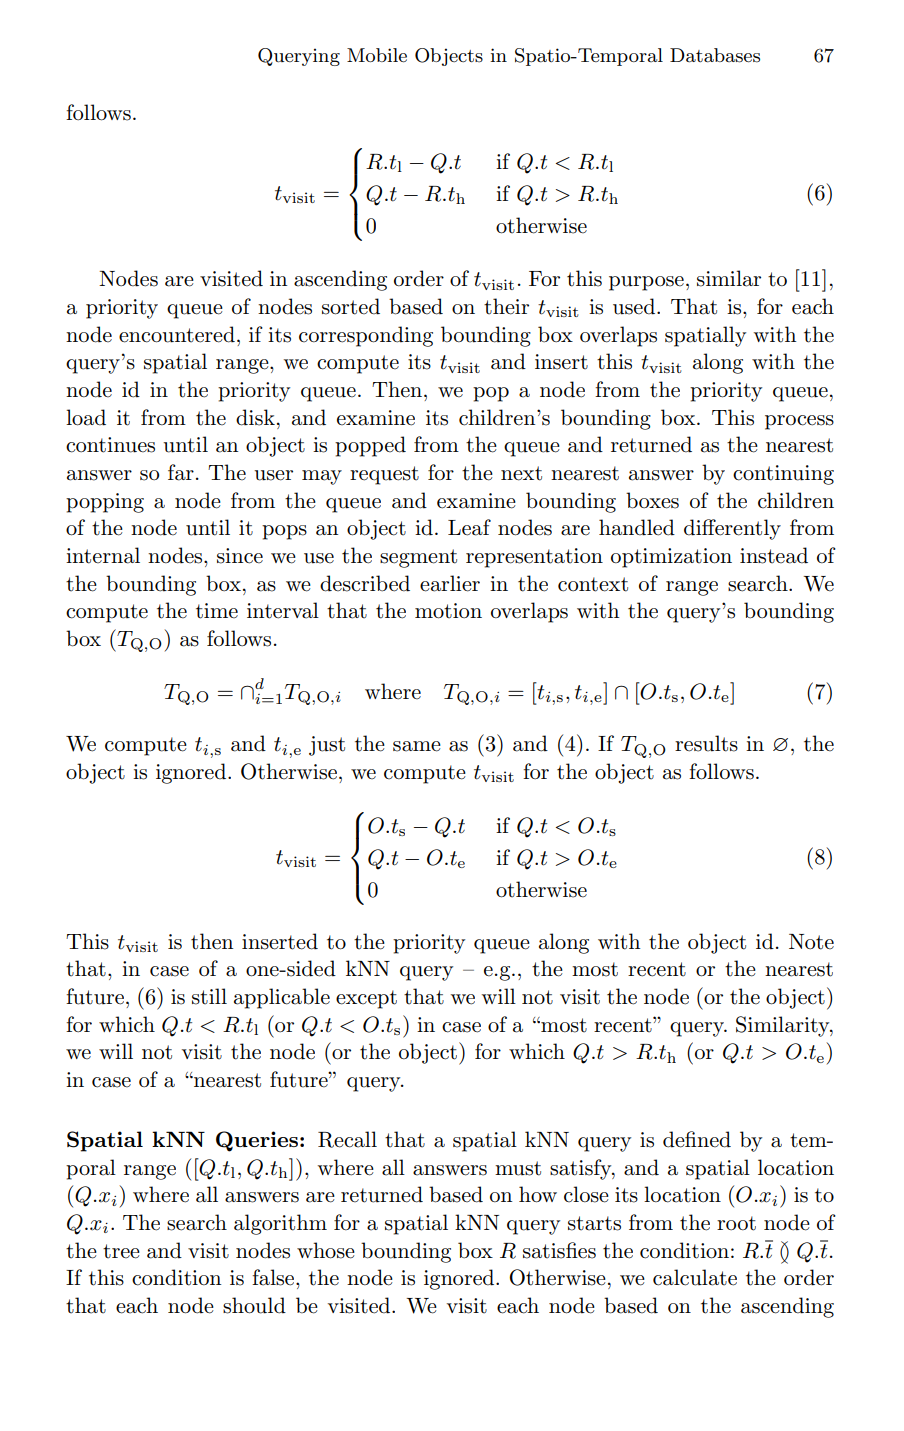 The height and width of the screenshot is (1431, 904). Describe the element at coordinates (715, 55) in the screenshot. I see `Databases` at that location.
